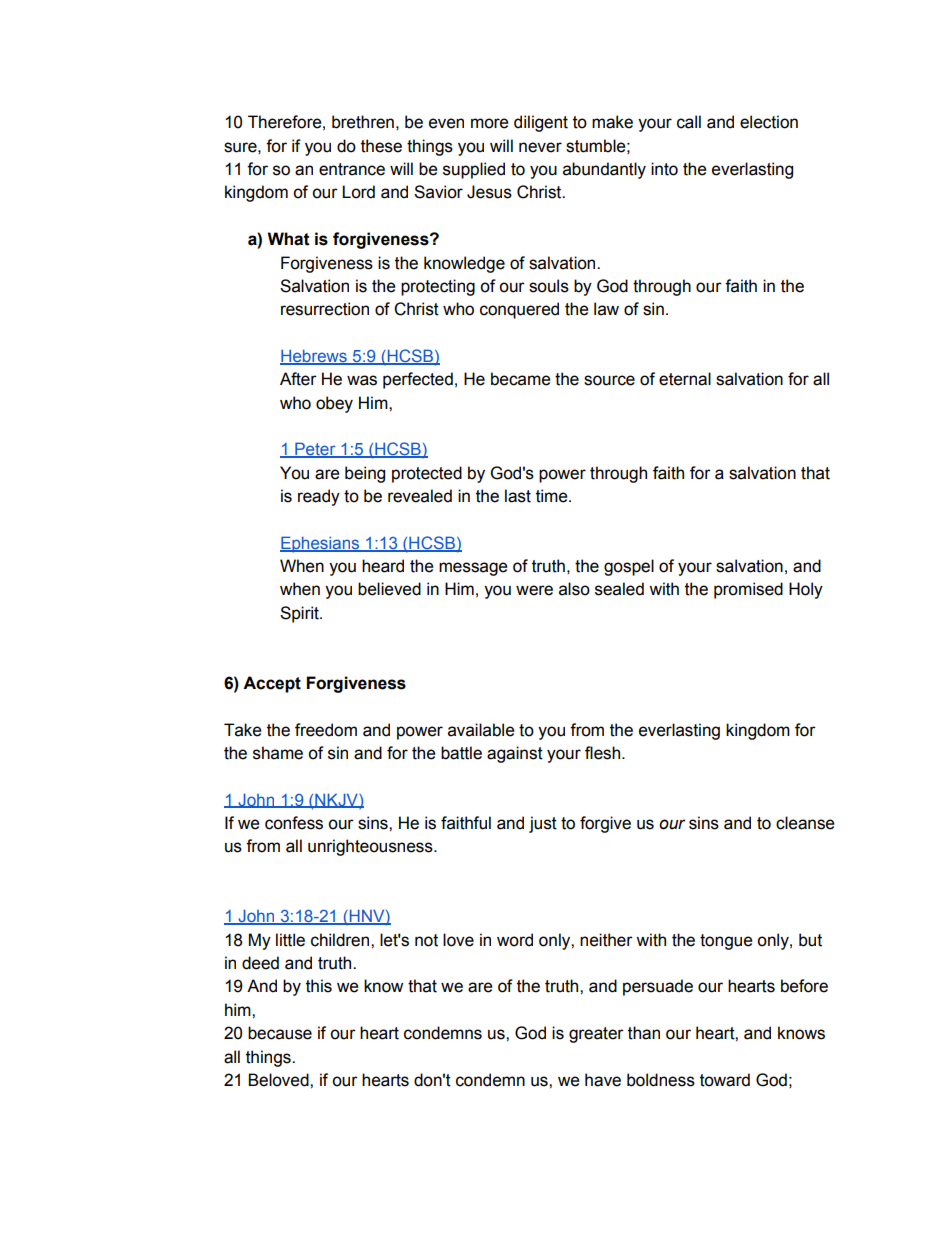 The height and width of the page is (1233, 952). Describe the element at coordinates (534, 590) in the page. I see `were` at that location.
